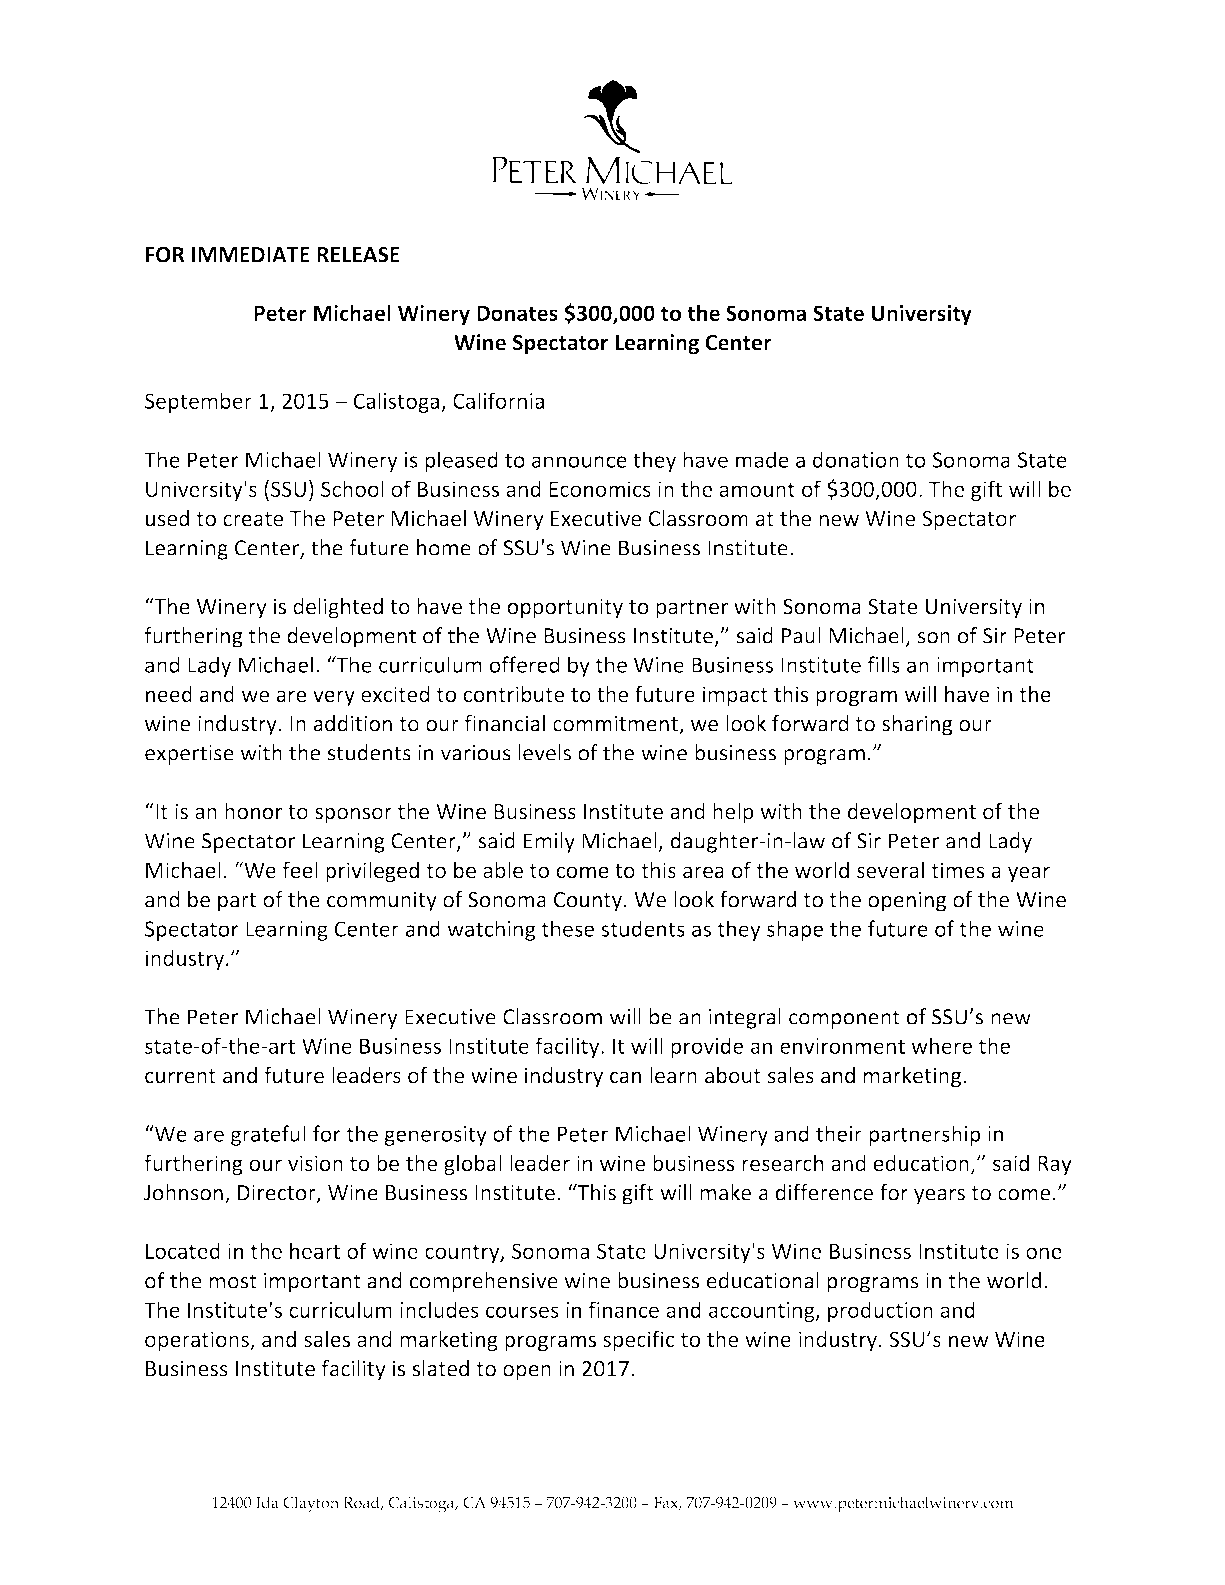 The image size is (1225, 1585). Describe the element at coordinates (267, 1502) in the page. I see `Ida` at that location.
